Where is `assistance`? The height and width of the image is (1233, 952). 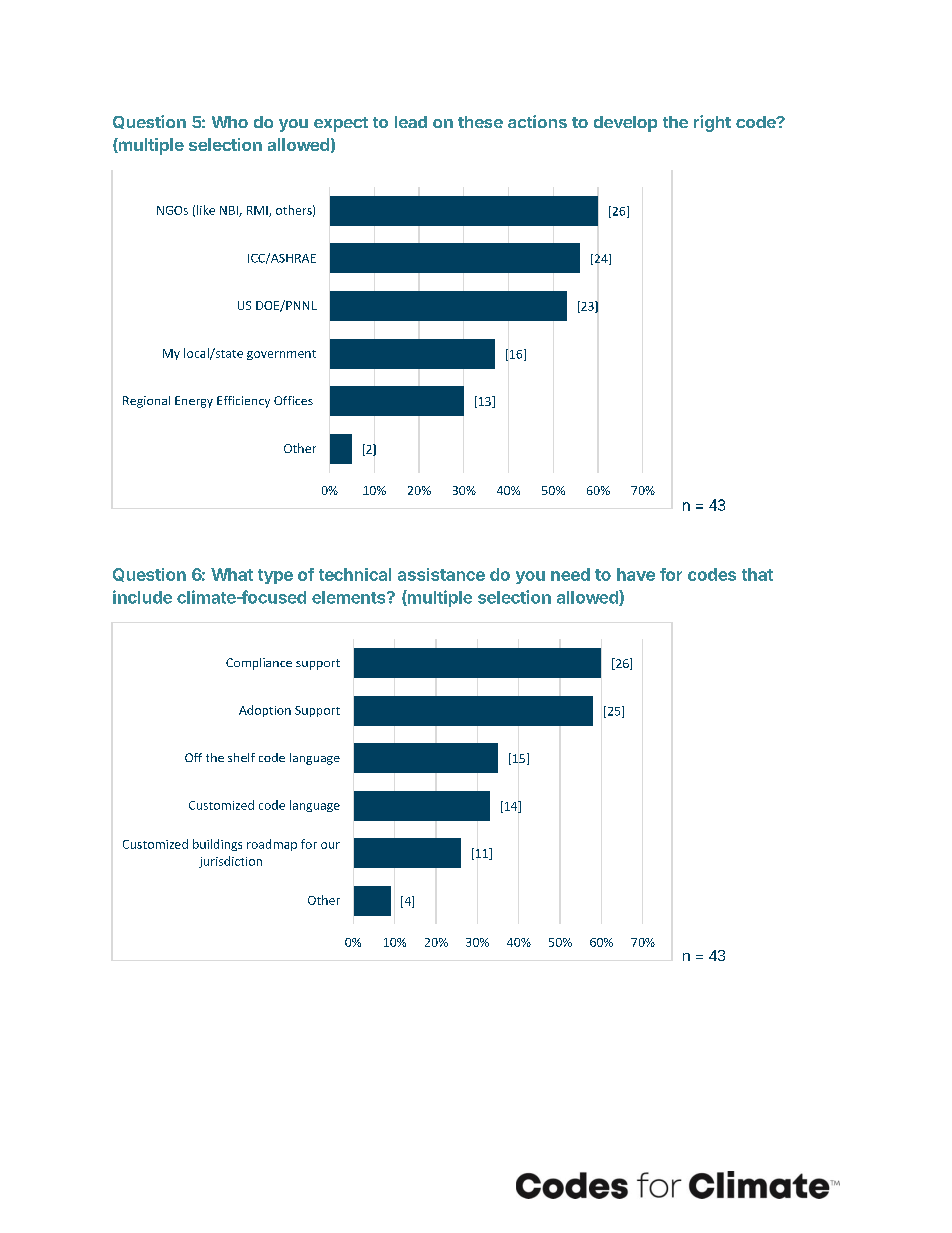
assistance is located at coordinates (441, 574).
